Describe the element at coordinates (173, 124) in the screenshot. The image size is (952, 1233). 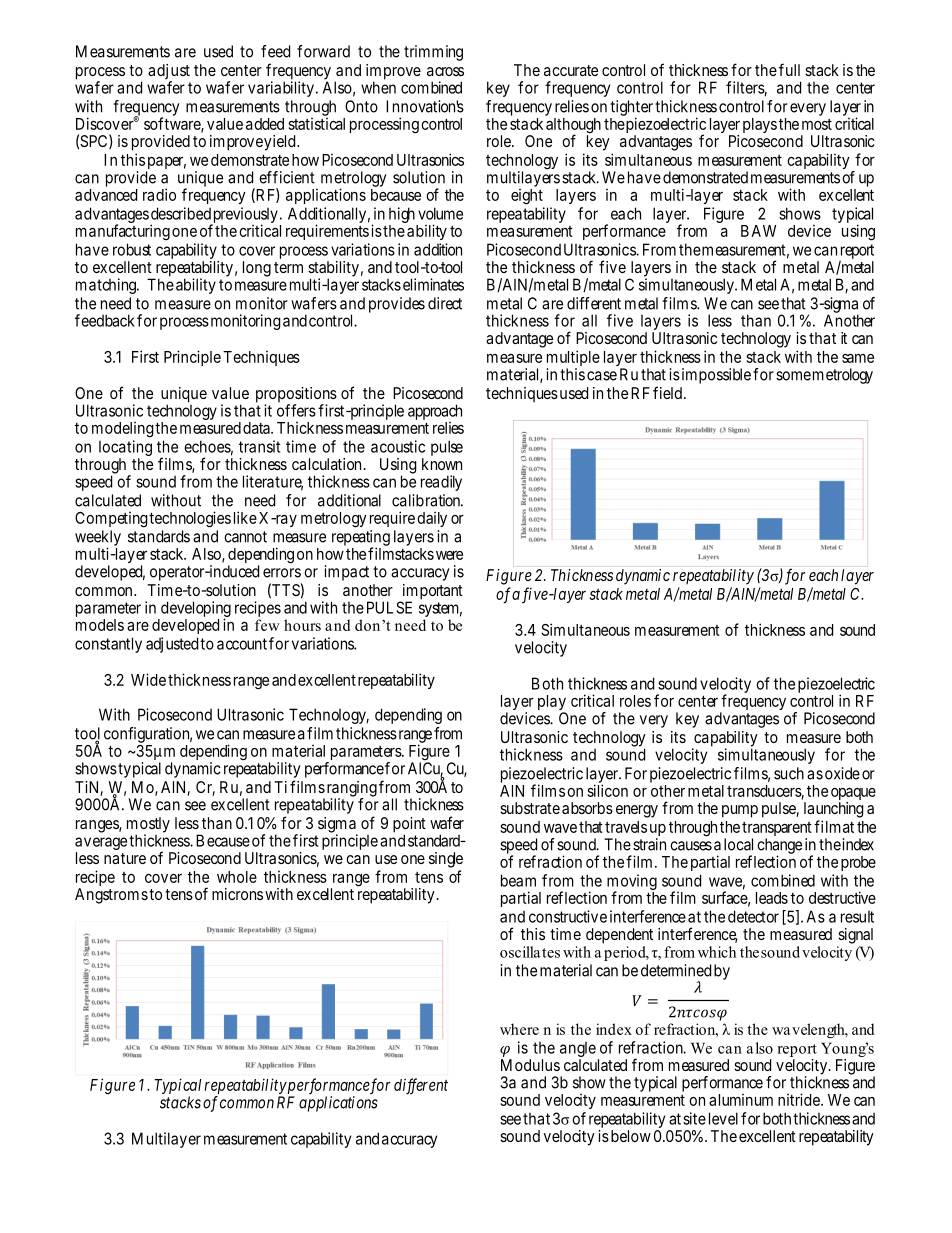
I see `software` at that location.
